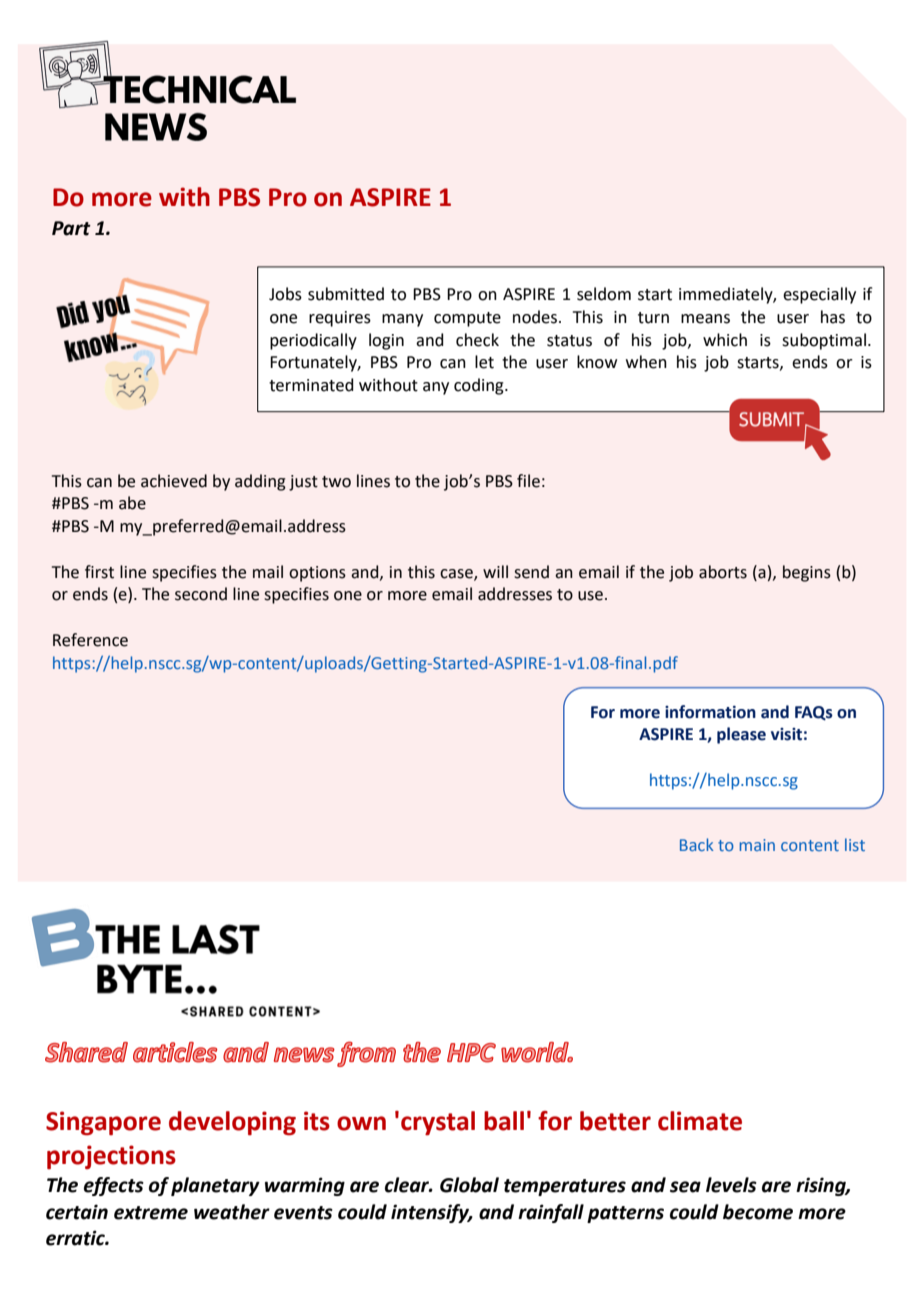 The height and width of the document is (1308, 924). Describe the element at coordinates (201, 594) in the document. I see `second` at that location.
